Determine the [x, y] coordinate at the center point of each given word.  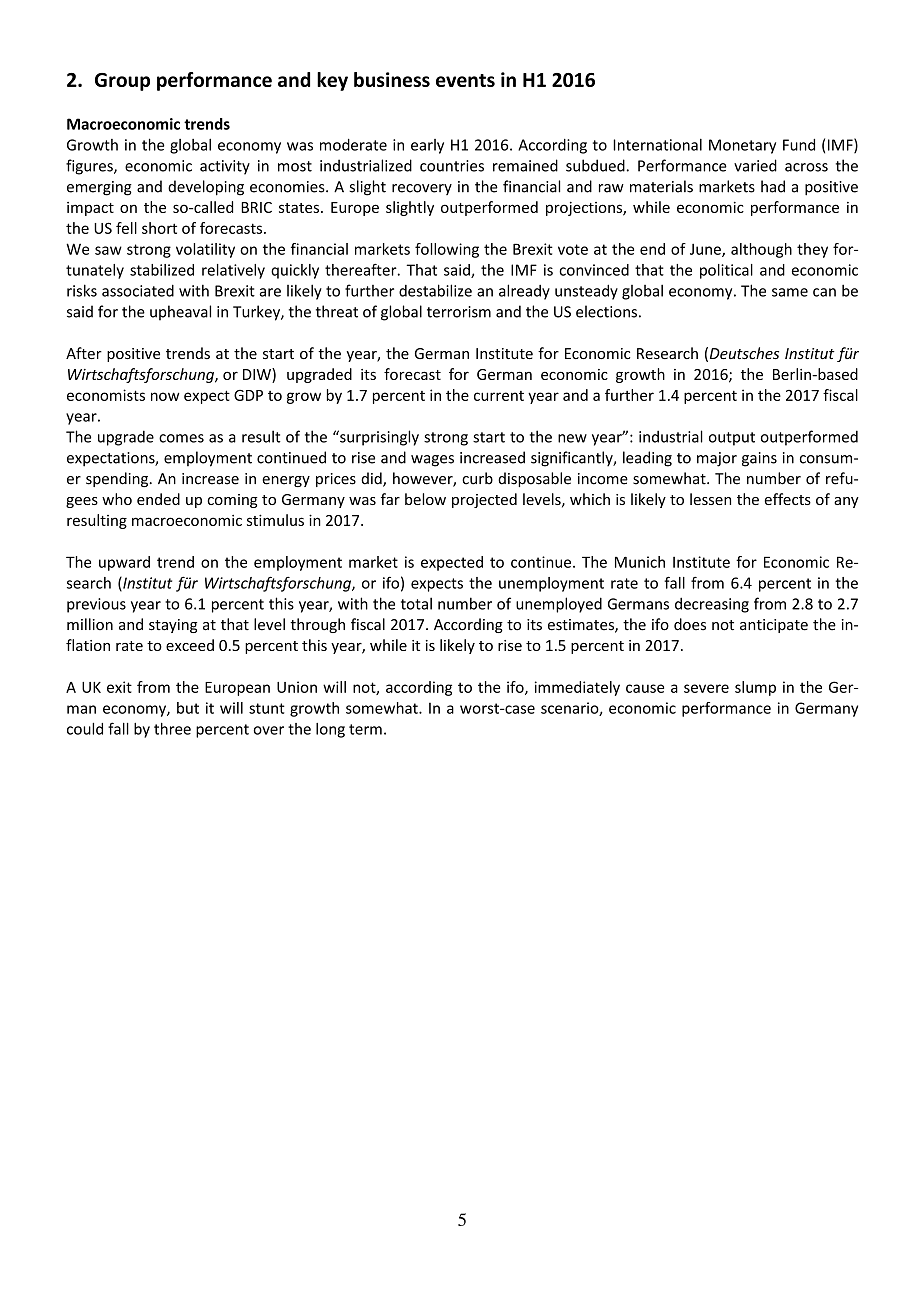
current [499, 396]
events [465, 80]
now [165, 396]
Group [122, 82]
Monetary [742, 146]
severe [706, 688]
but [188, 708]
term [365, 729]
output [732, 439]
